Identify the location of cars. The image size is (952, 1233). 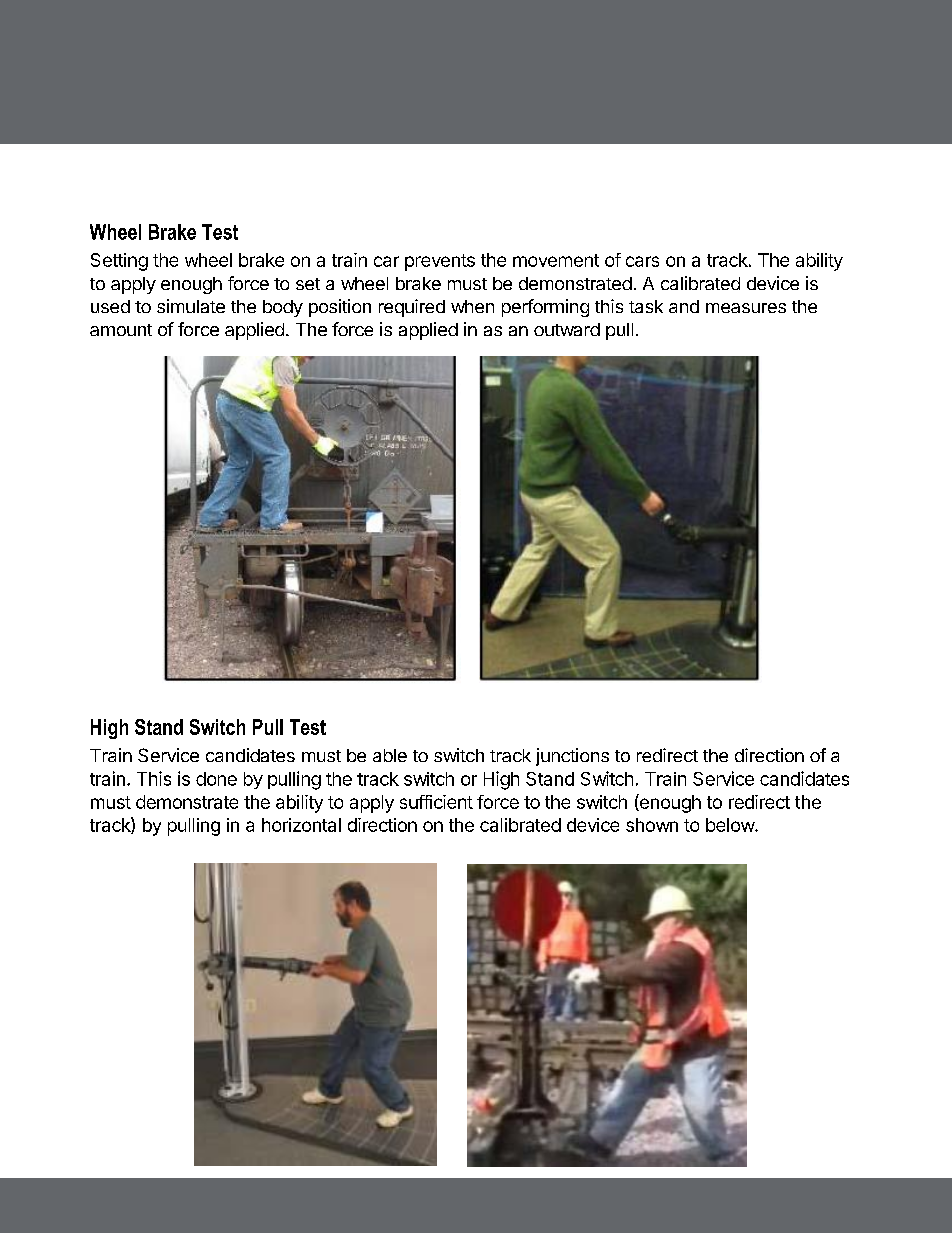
(642, 261).
